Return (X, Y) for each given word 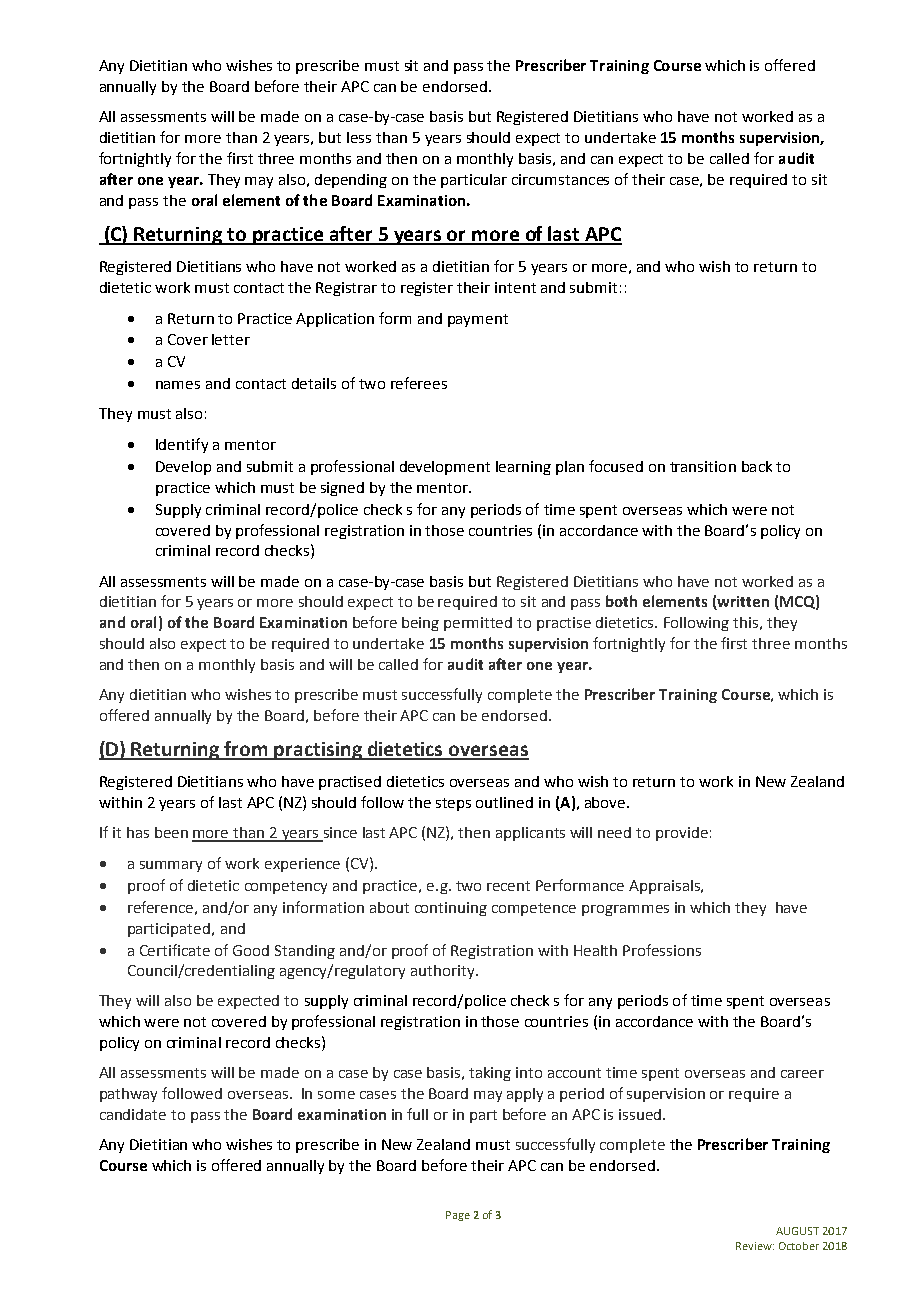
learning (523, 468)
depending (351, 181)
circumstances (560, 179)
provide (682, 834)
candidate (133, 1114)
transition (703, 466)
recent (508, 886)
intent (515, 287)
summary (171, 866)
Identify (182, 445)
